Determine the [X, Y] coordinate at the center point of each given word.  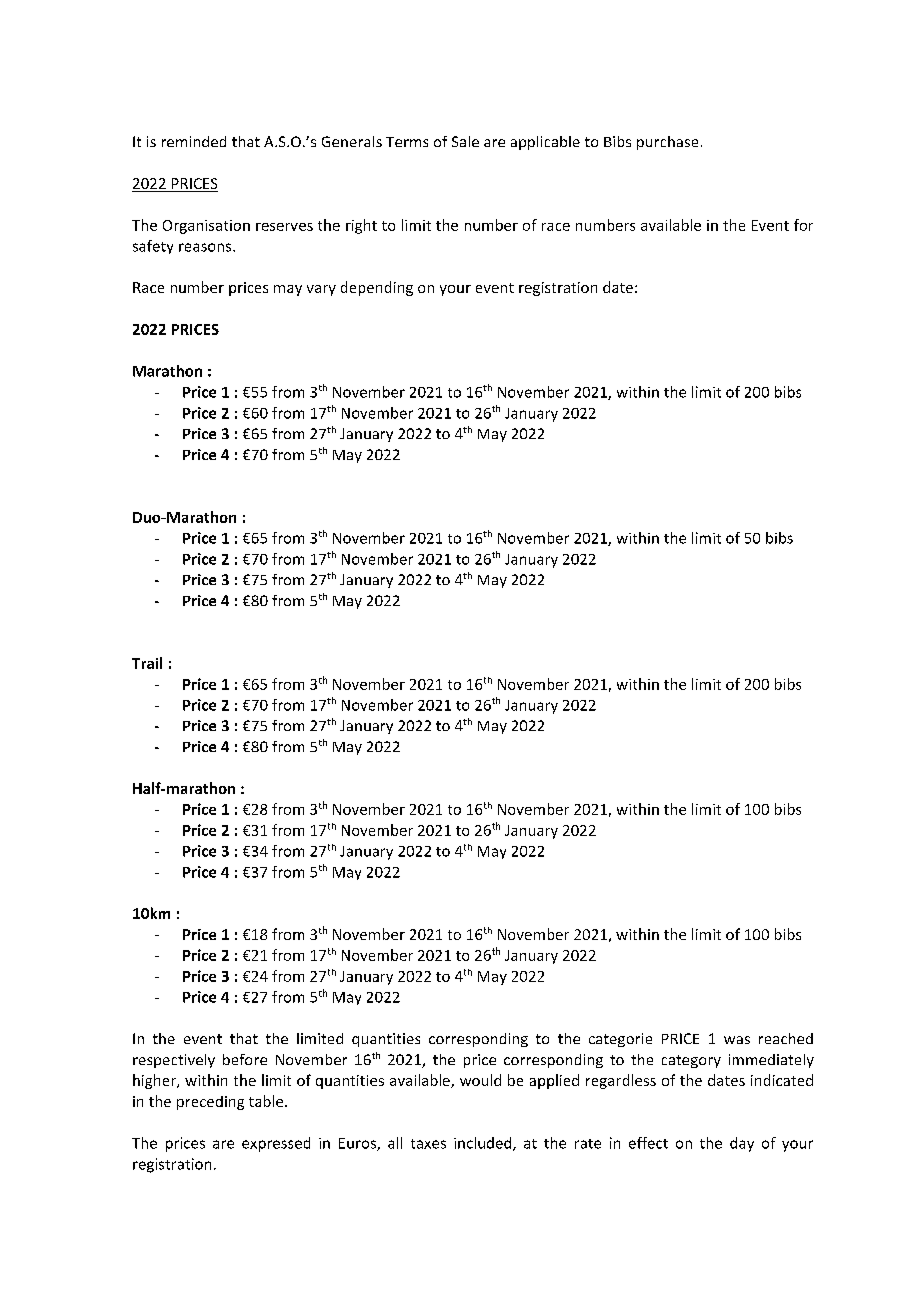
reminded [194, 141]
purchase [667, 143]
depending [377, 288]
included [484, 1144]
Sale [465, 141]
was [737, 1040]
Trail [147, 663]
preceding [210, 1103]
